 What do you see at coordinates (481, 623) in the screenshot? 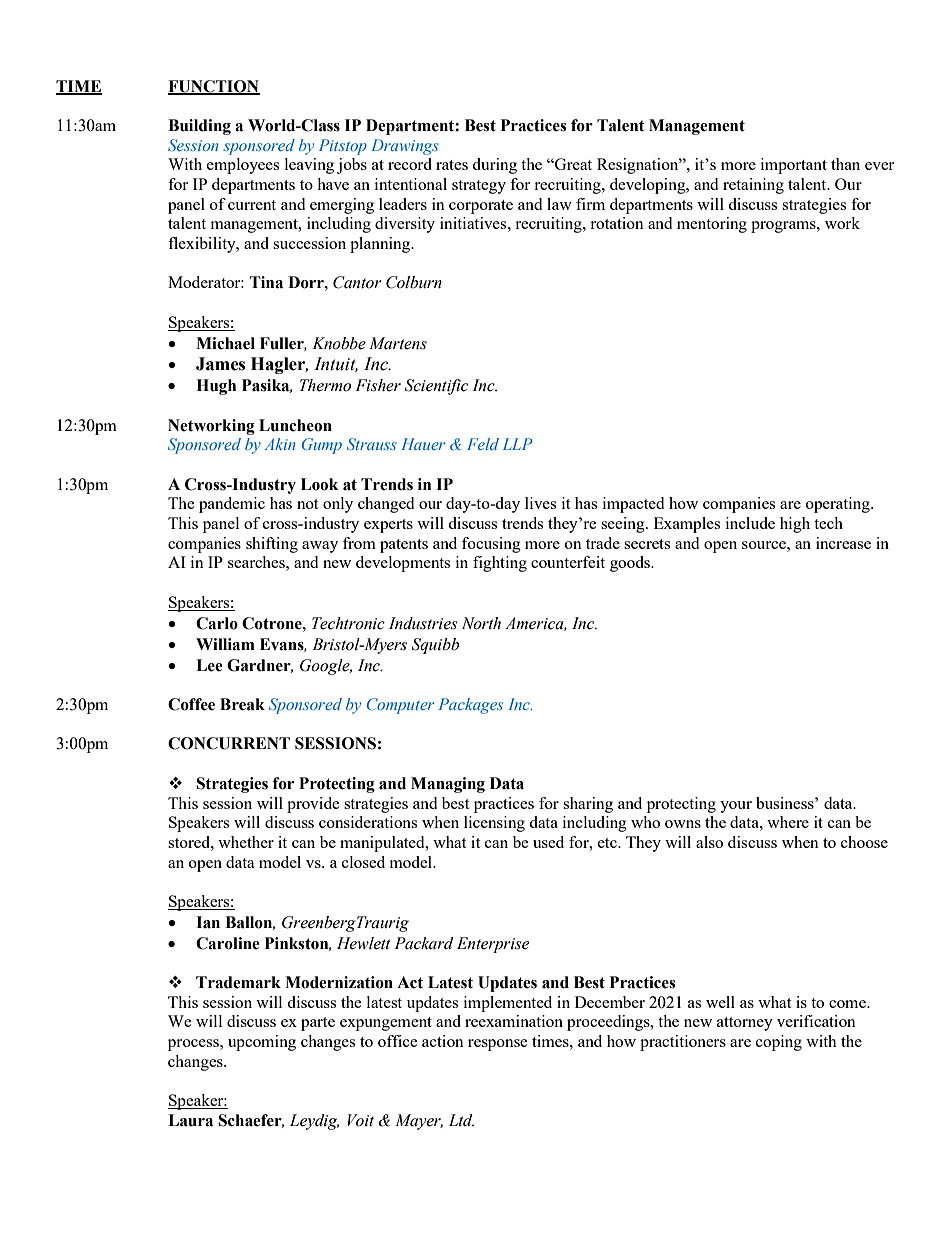
I see `North` at bounding box center [481, 623].
